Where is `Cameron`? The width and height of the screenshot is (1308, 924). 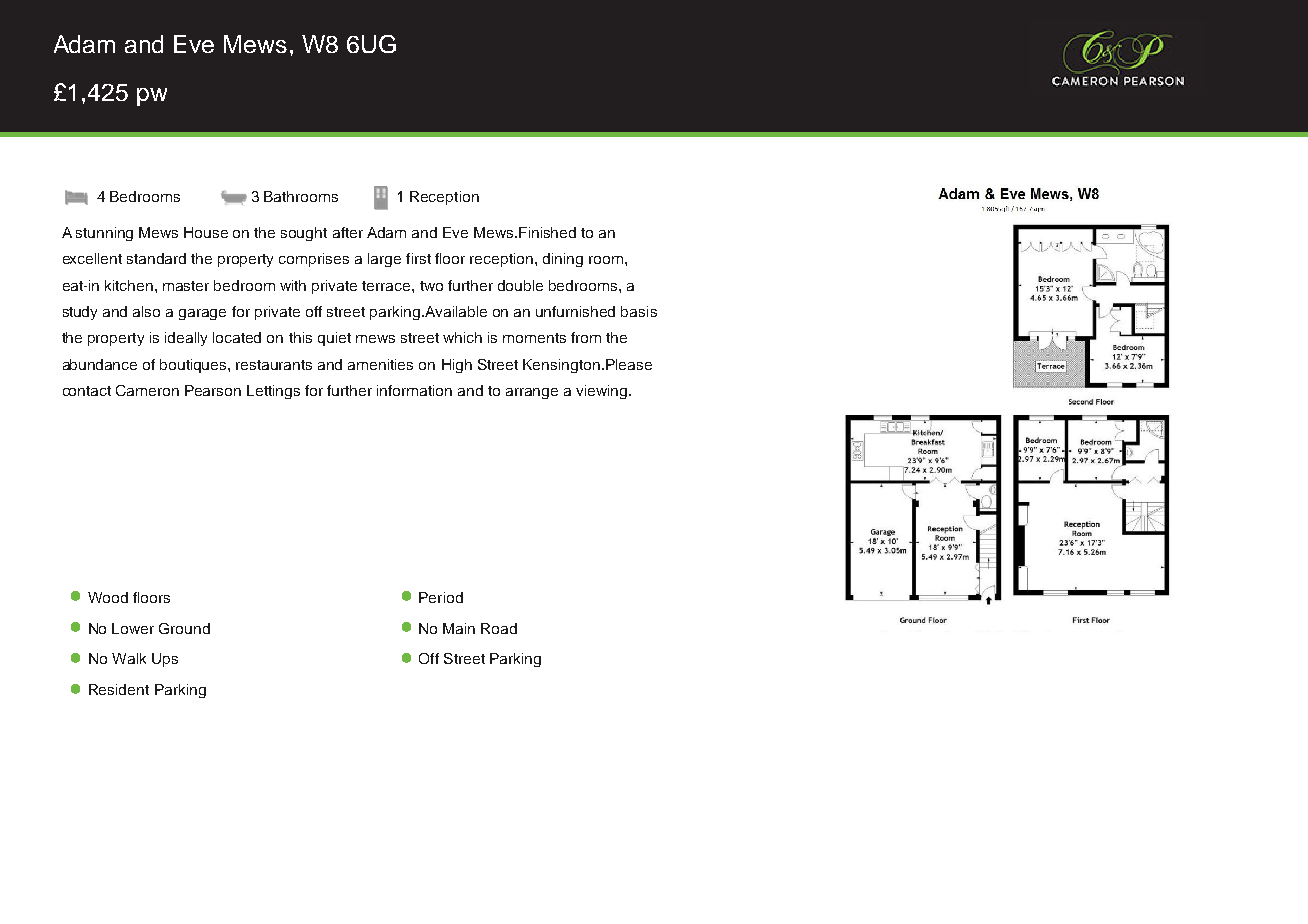 Cameron is located at coordinates (147, 390).
